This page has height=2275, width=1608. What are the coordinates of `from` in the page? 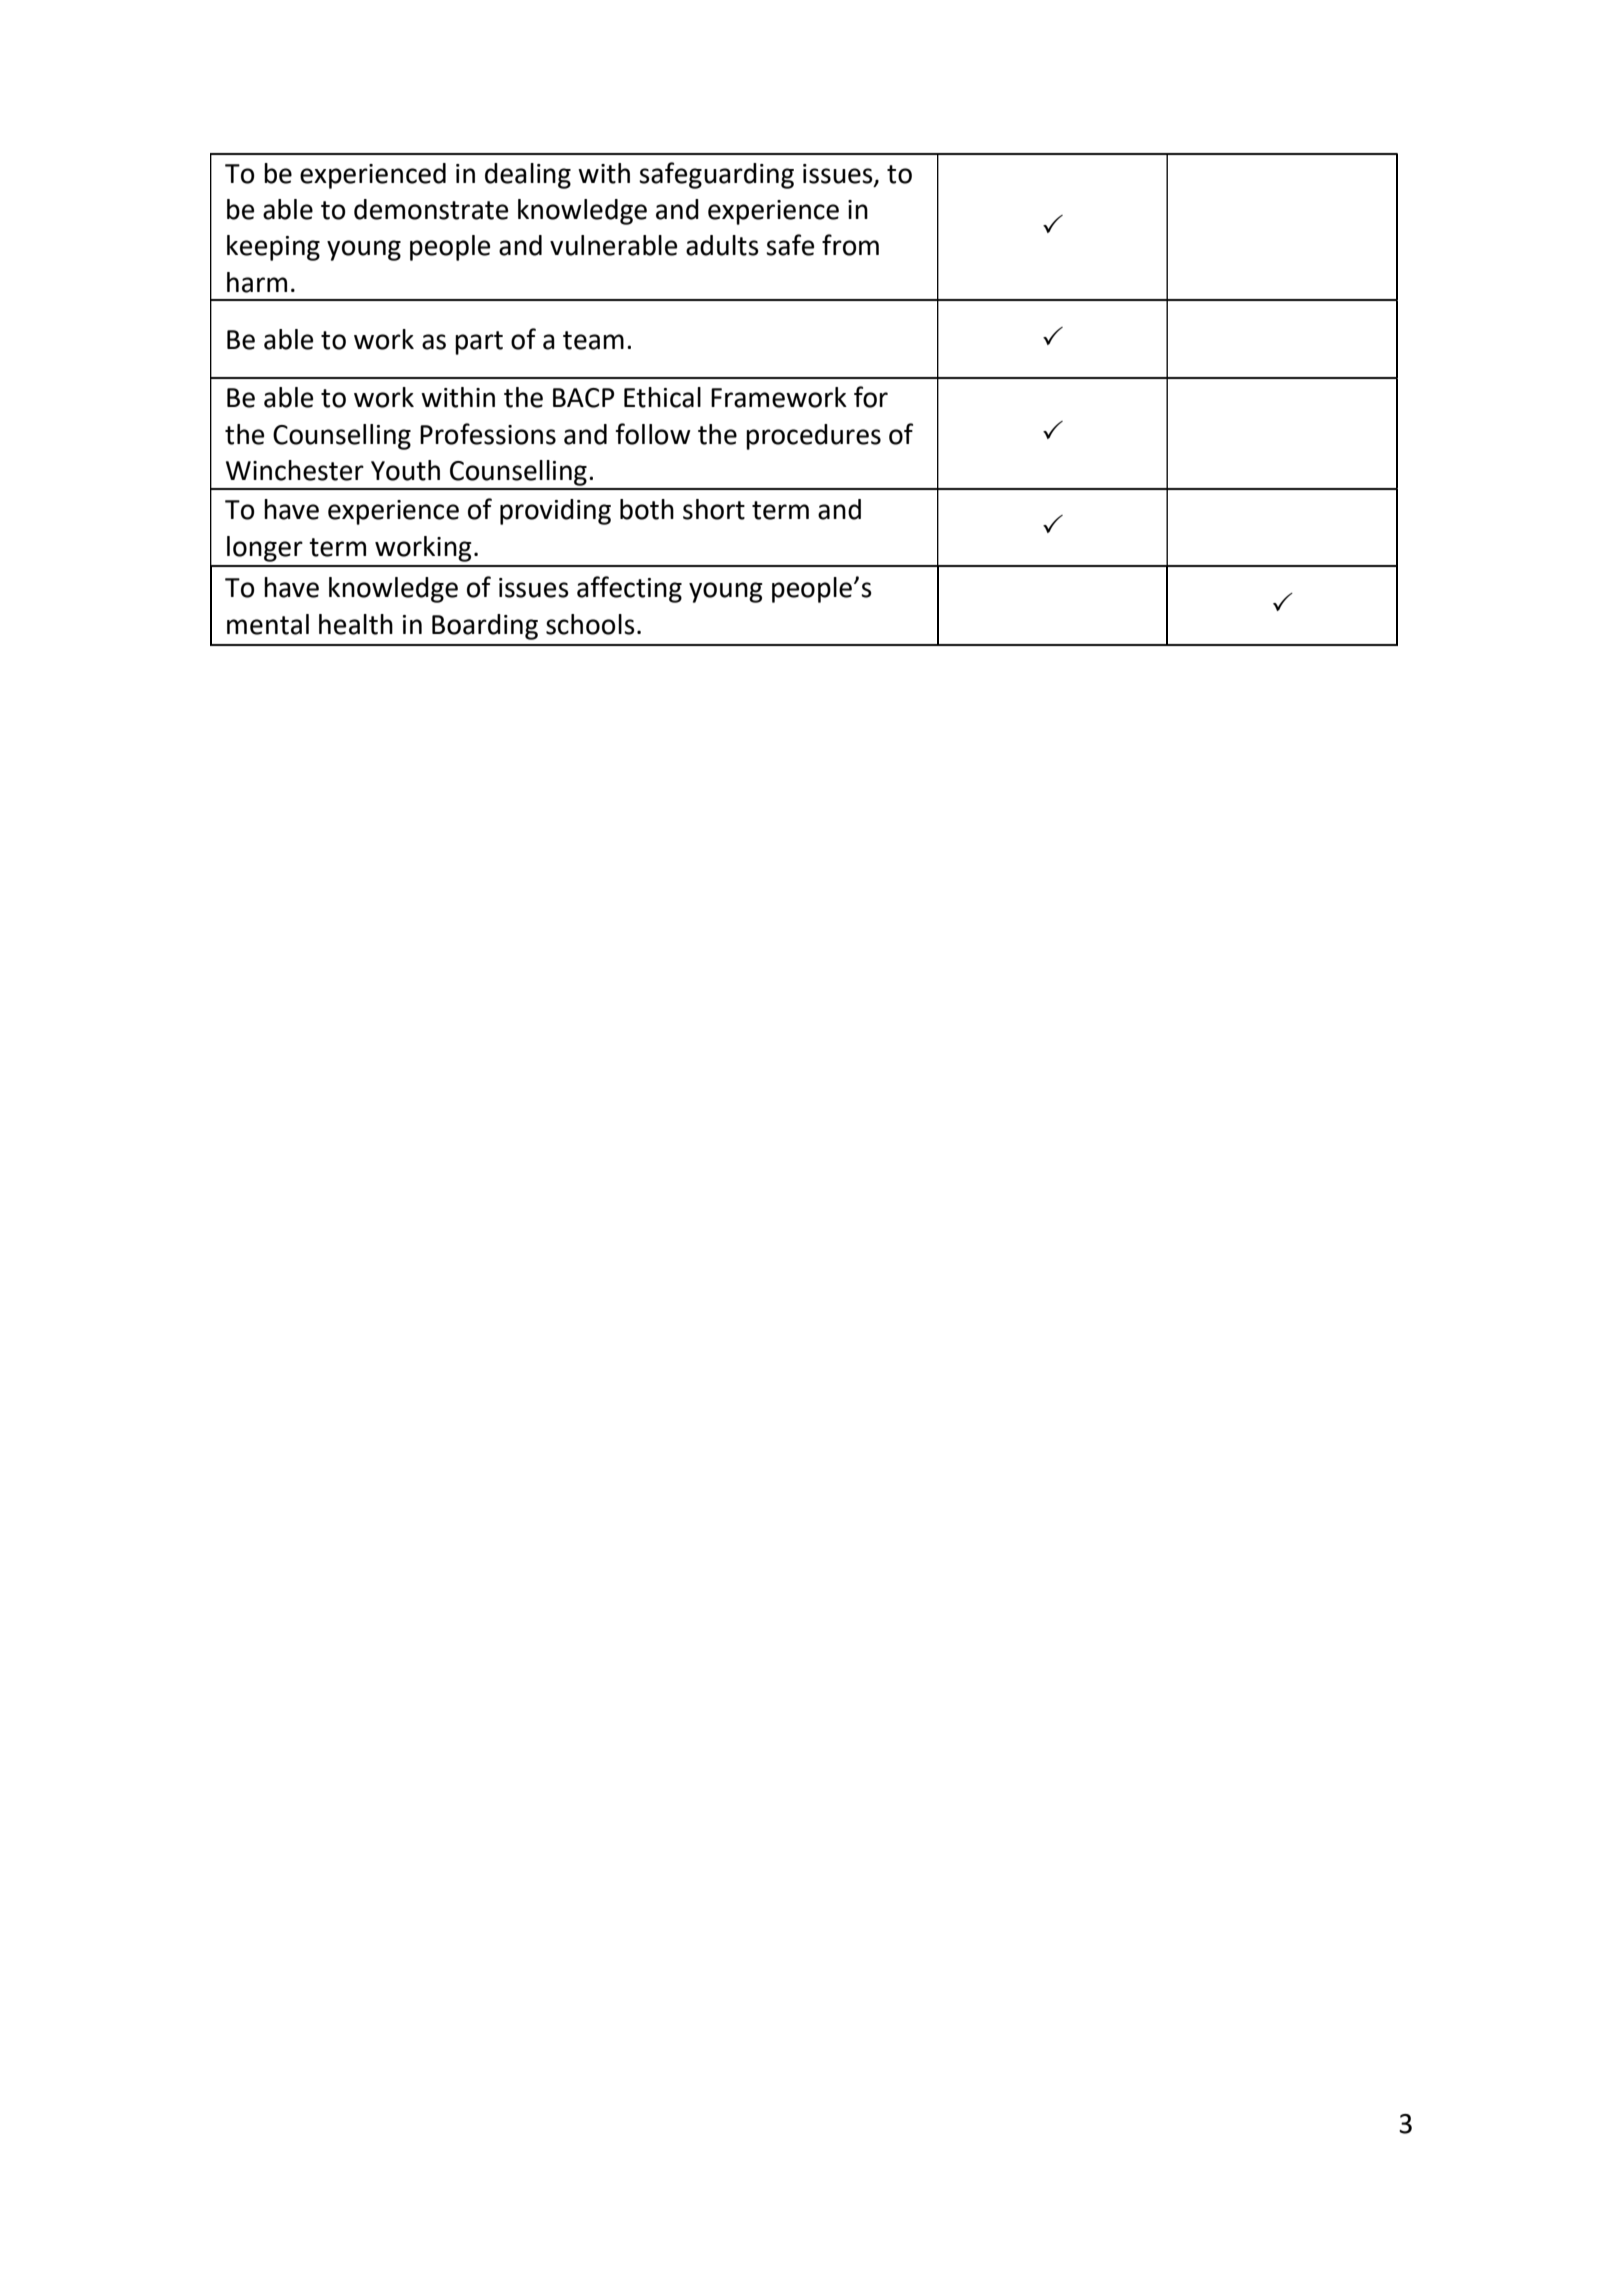 It's located at (850, 245).
